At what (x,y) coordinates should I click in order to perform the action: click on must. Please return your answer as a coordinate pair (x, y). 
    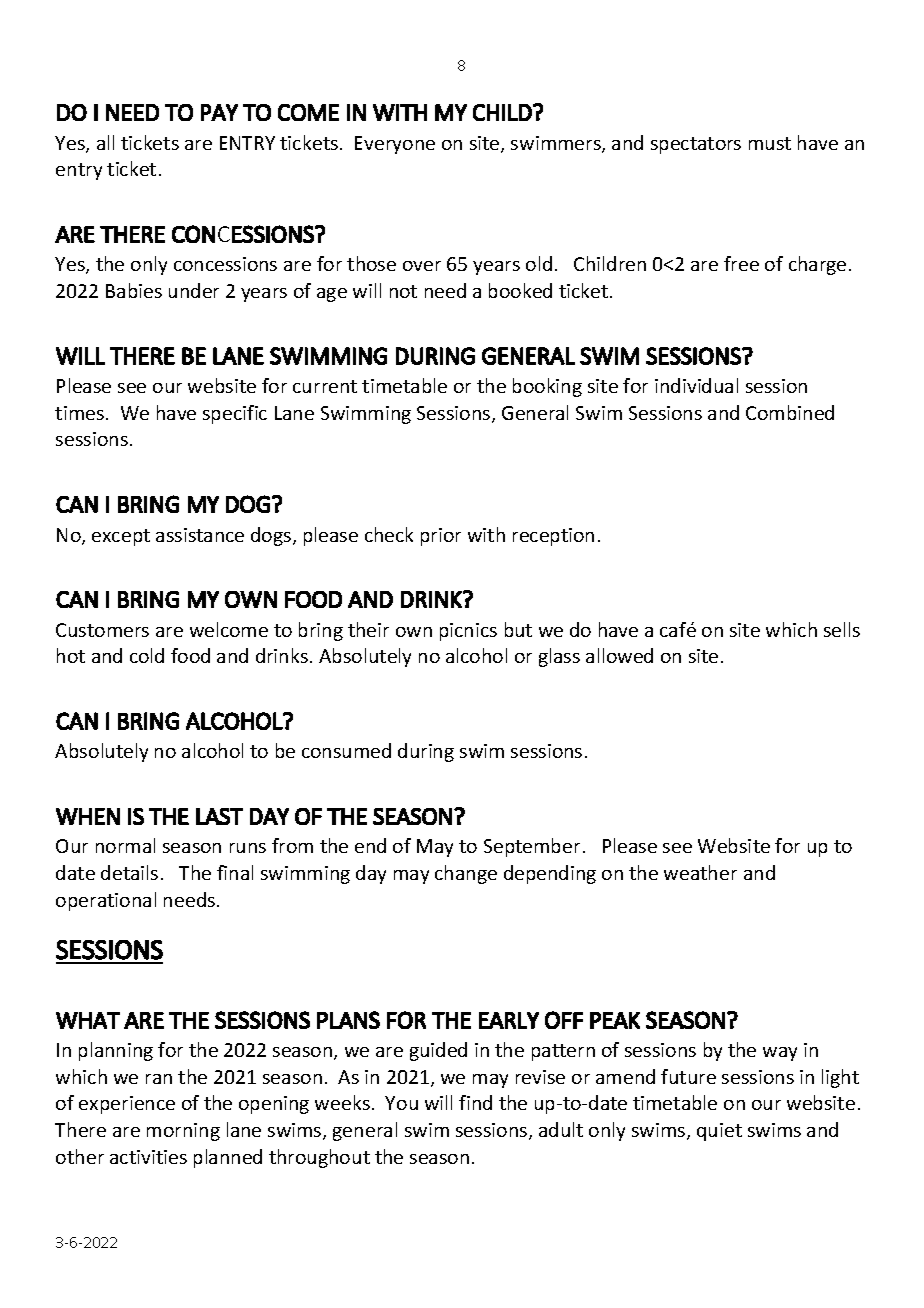
    Looking at the image, I should click on (770, 143).
